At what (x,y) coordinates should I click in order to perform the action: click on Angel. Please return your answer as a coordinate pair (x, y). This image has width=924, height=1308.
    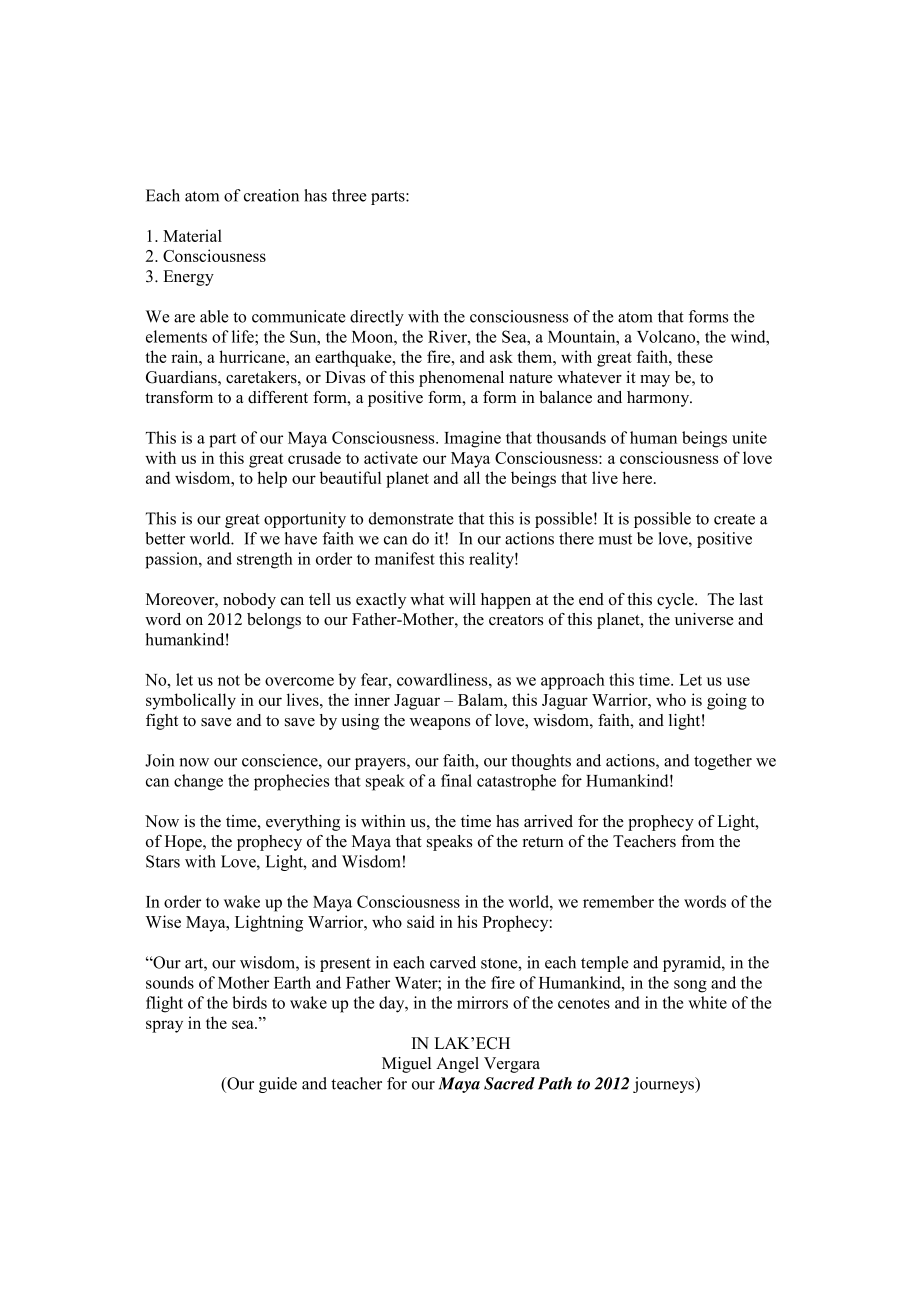
    Looking at the image, I should click on (457, 1065).
